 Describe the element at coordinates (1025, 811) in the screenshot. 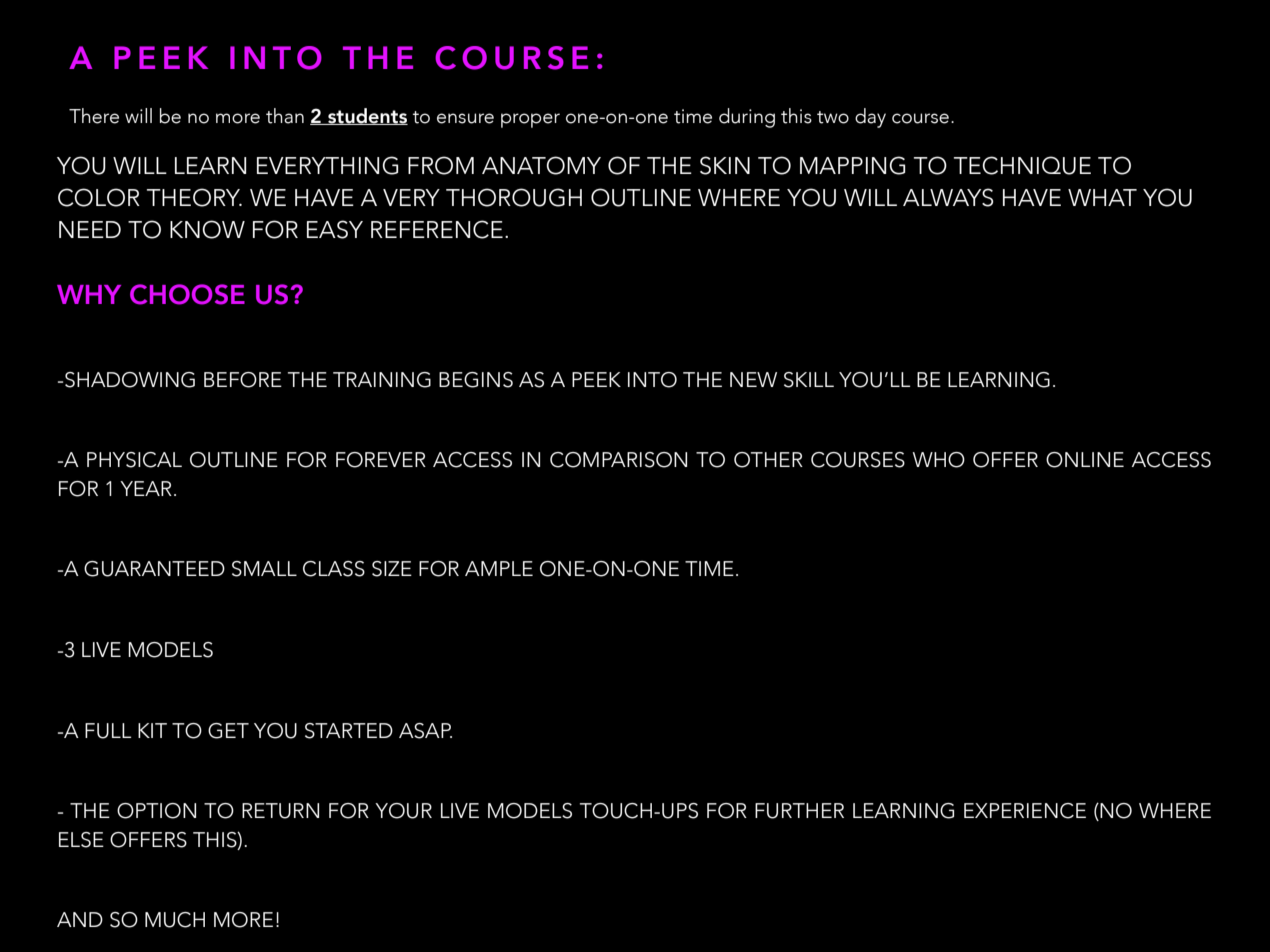

I see `EXPERIENCE` at that location.
